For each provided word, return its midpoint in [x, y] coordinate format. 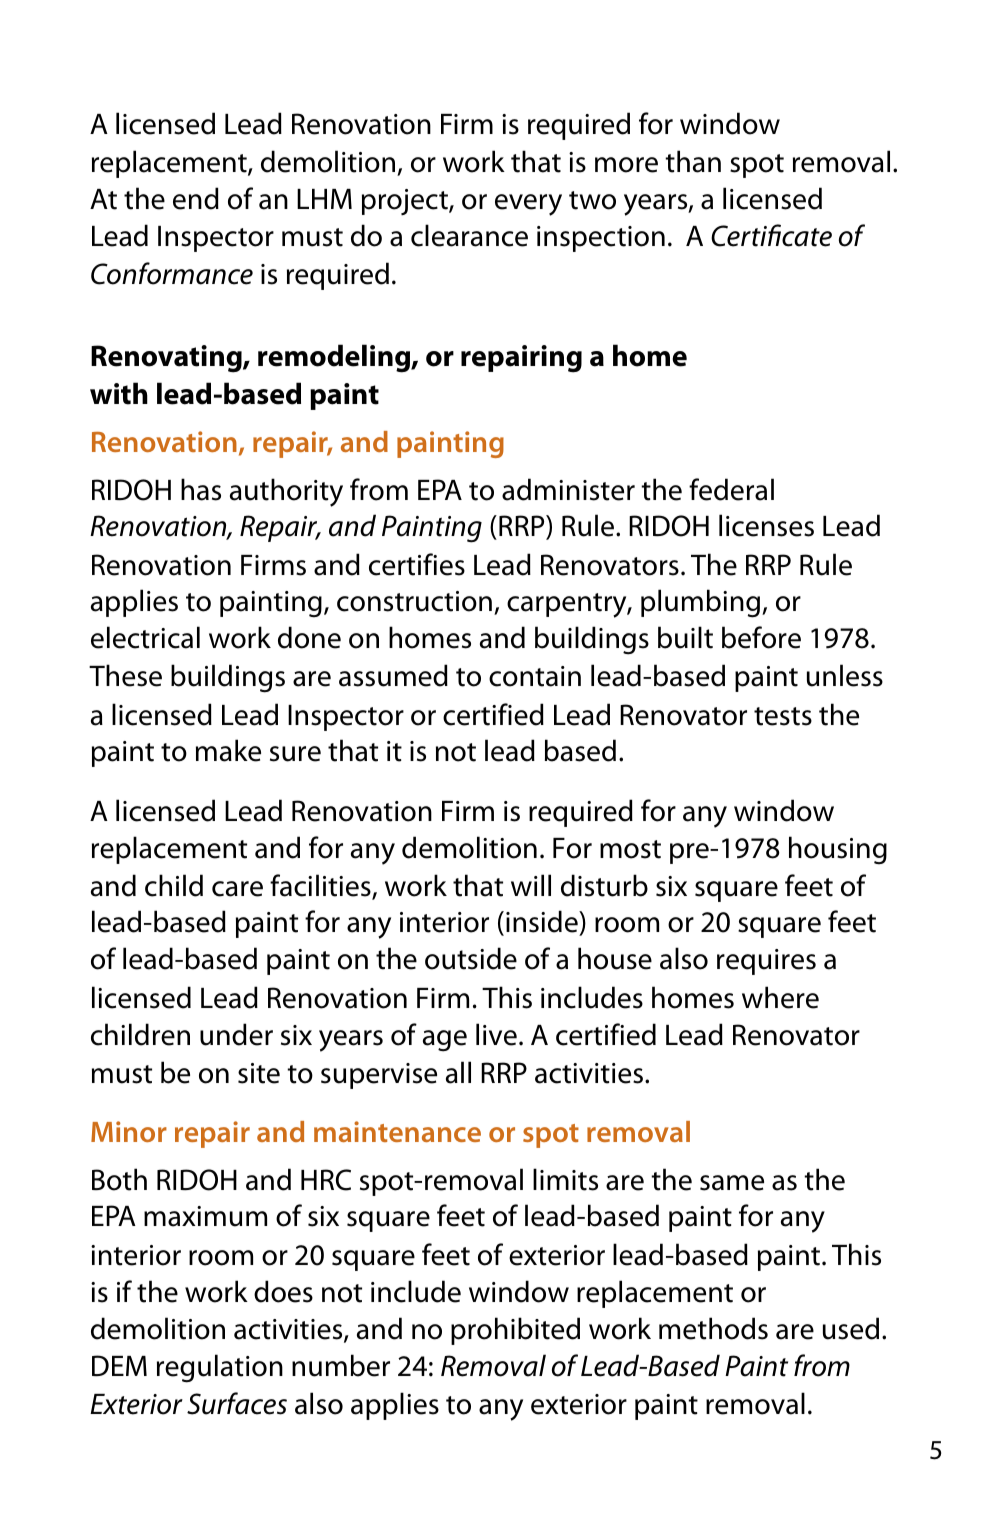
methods [713, 1328]
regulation [220, 1368]
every [528, 205]
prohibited [515, 1331]
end [196, 198]
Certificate [771, 235]
